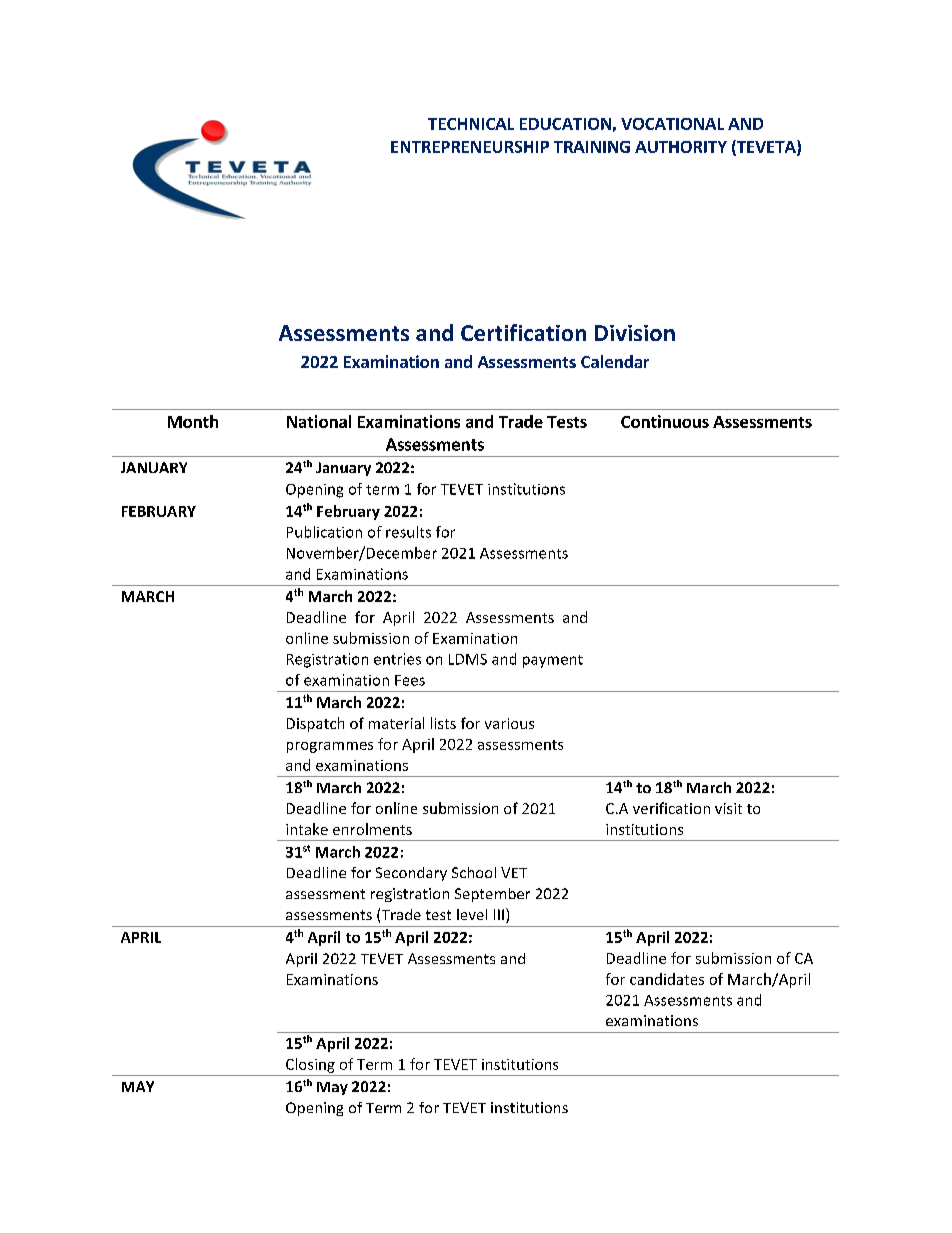 The height and width of the screenshot is (1233, 952). I want to click on level, so click(472, 914).
